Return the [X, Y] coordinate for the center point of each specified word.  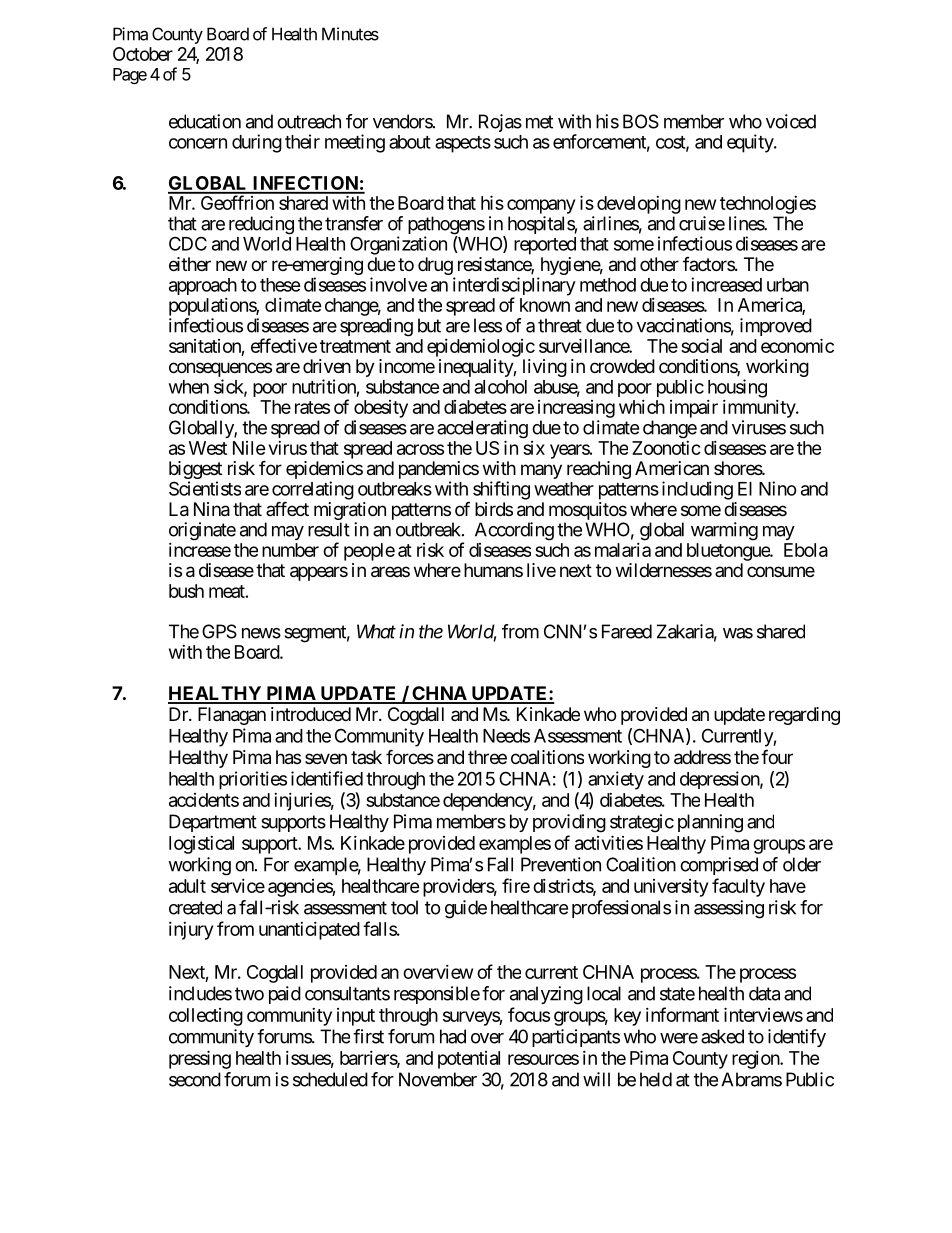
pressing [200, 1059]
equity [751, 143]
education [205, 121]
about [410, 142]
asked [722, 1036]
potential [469, 1060]
